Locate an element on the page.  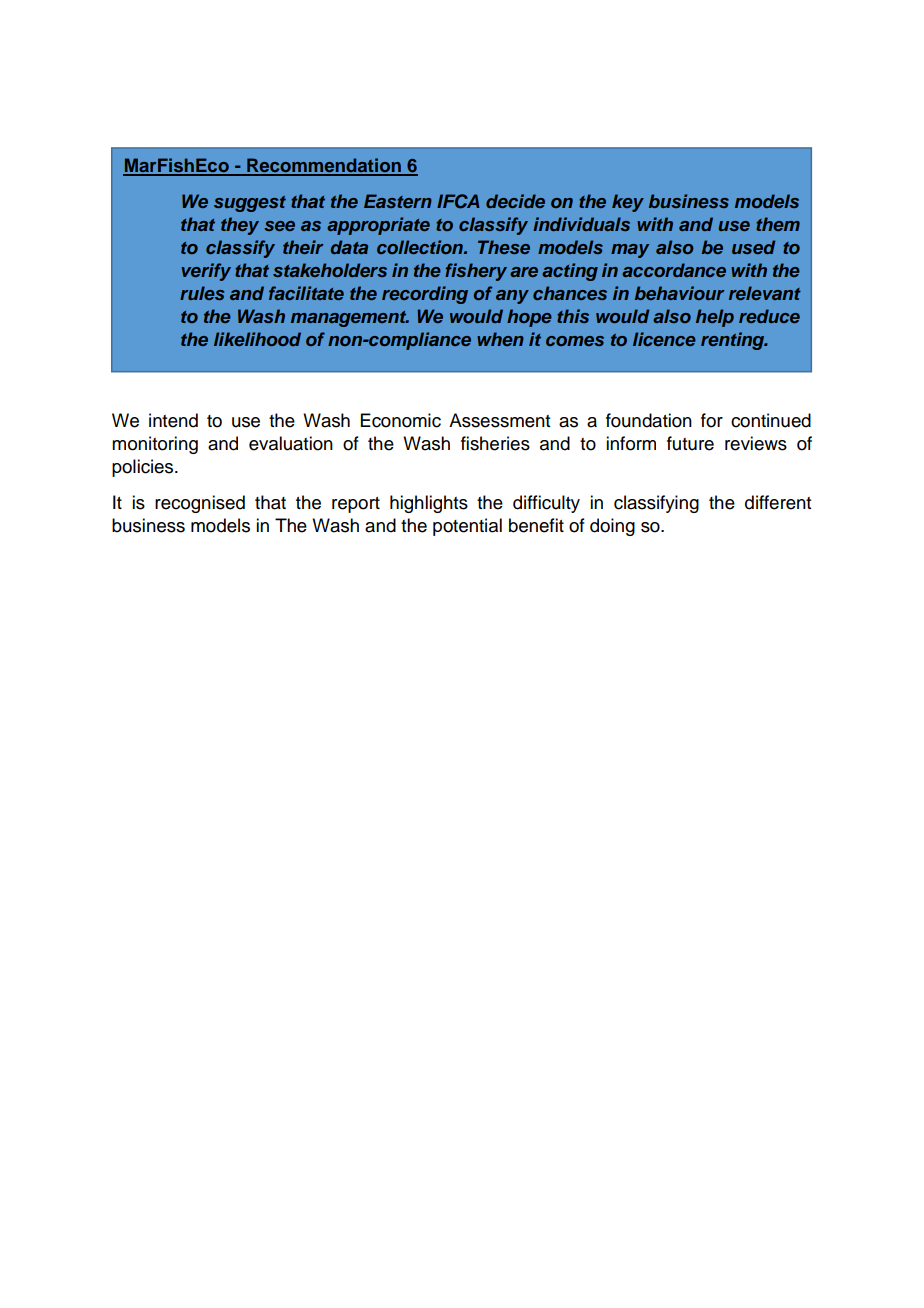
key is located at coordinates (628, 203).
